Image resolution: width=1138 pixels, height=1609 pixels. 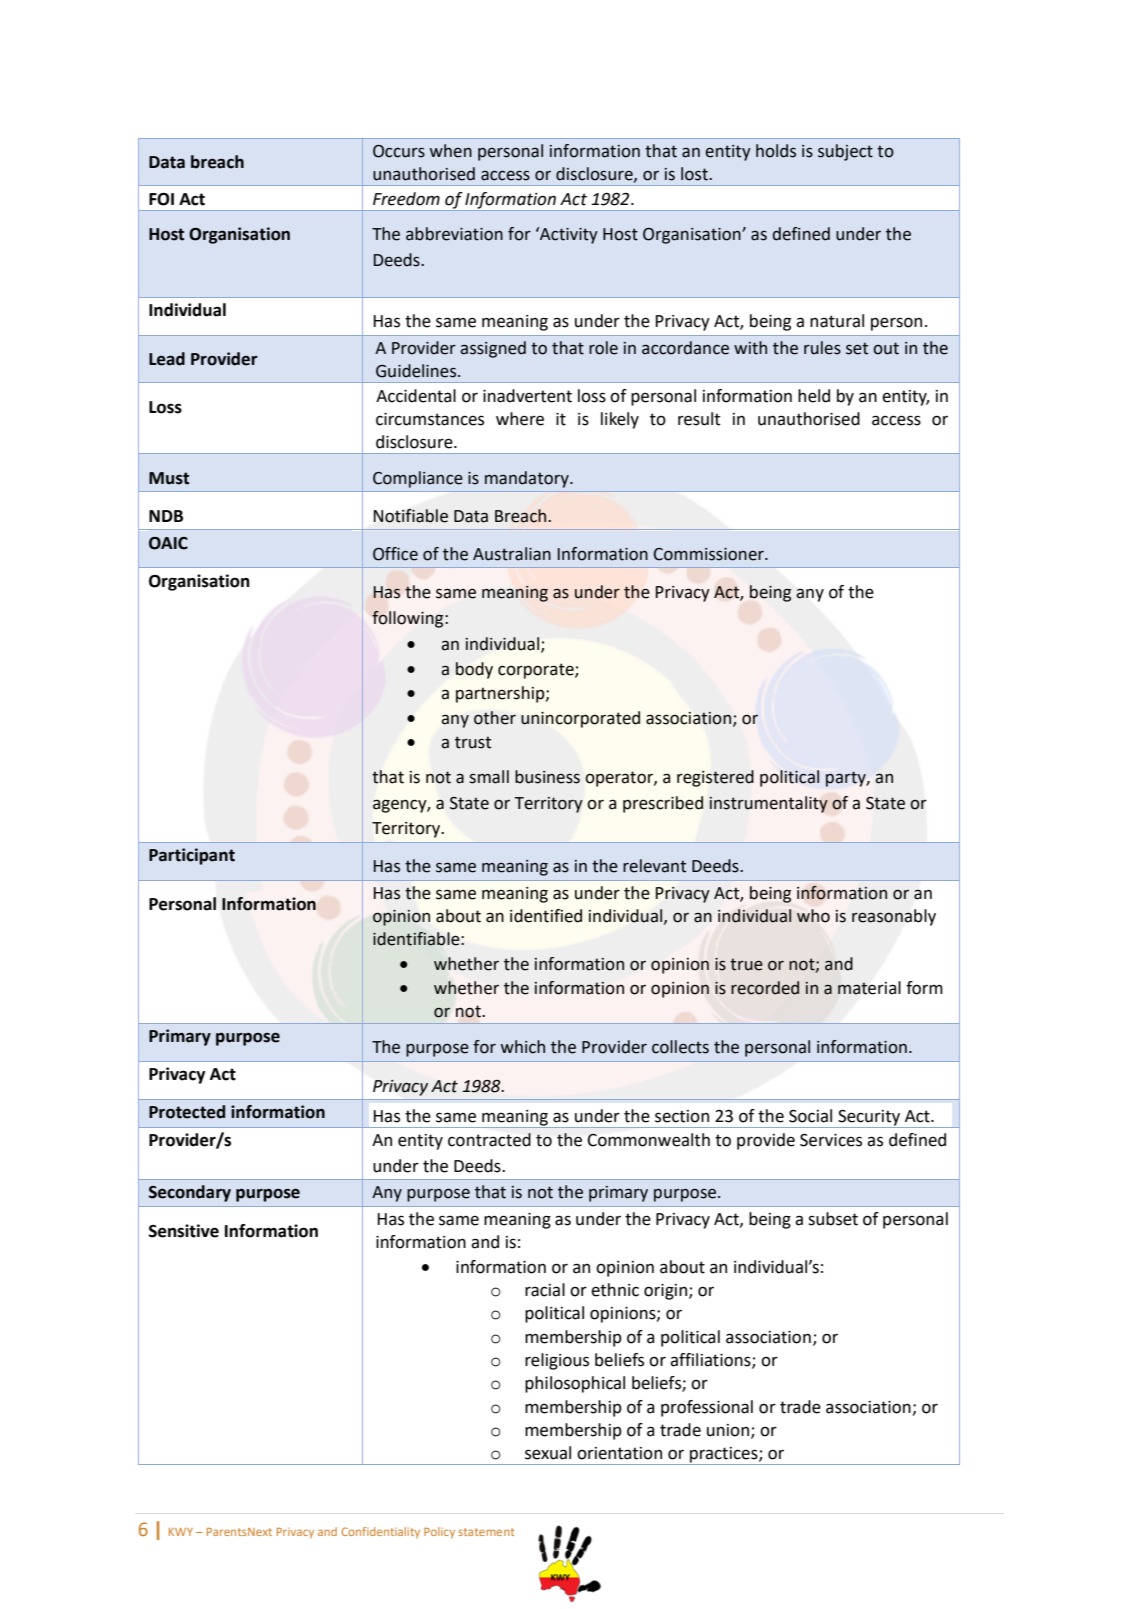 I want to click on holds, so click(x=776, y=151).
